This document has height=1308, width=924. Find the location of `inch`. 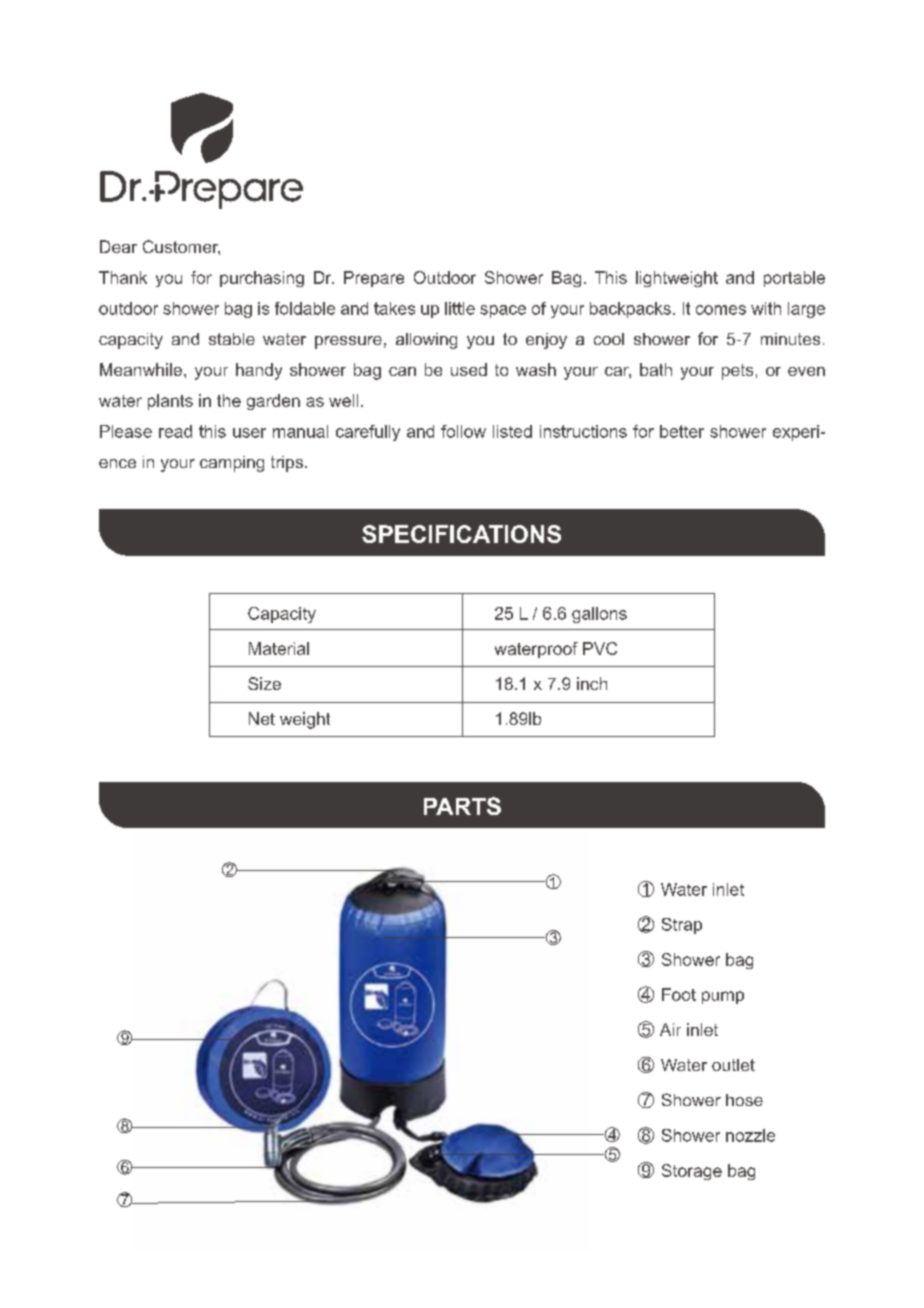

inch is located at coordinates (592, 683).
